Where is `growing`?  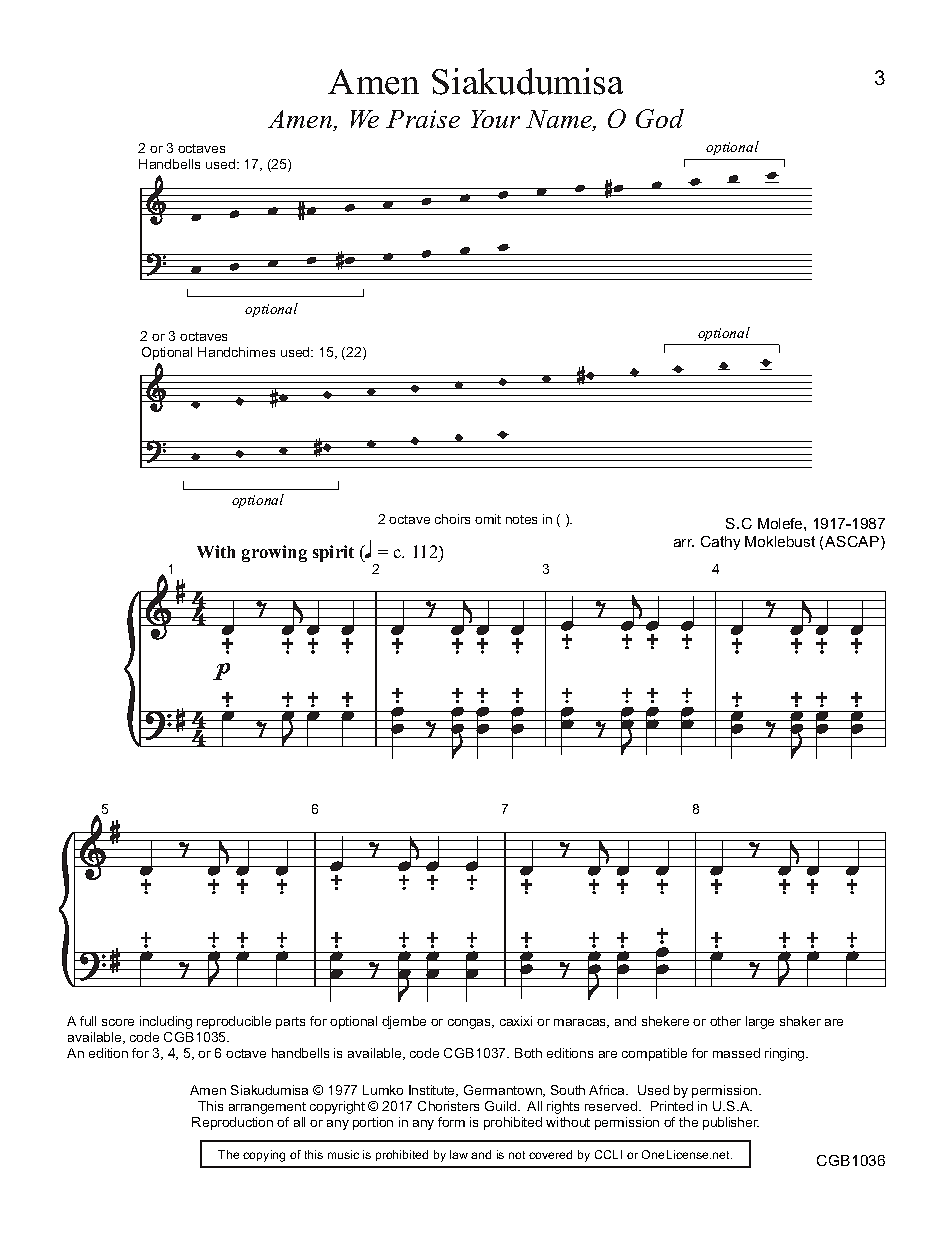
growing is located at coordinates (274, 553).
